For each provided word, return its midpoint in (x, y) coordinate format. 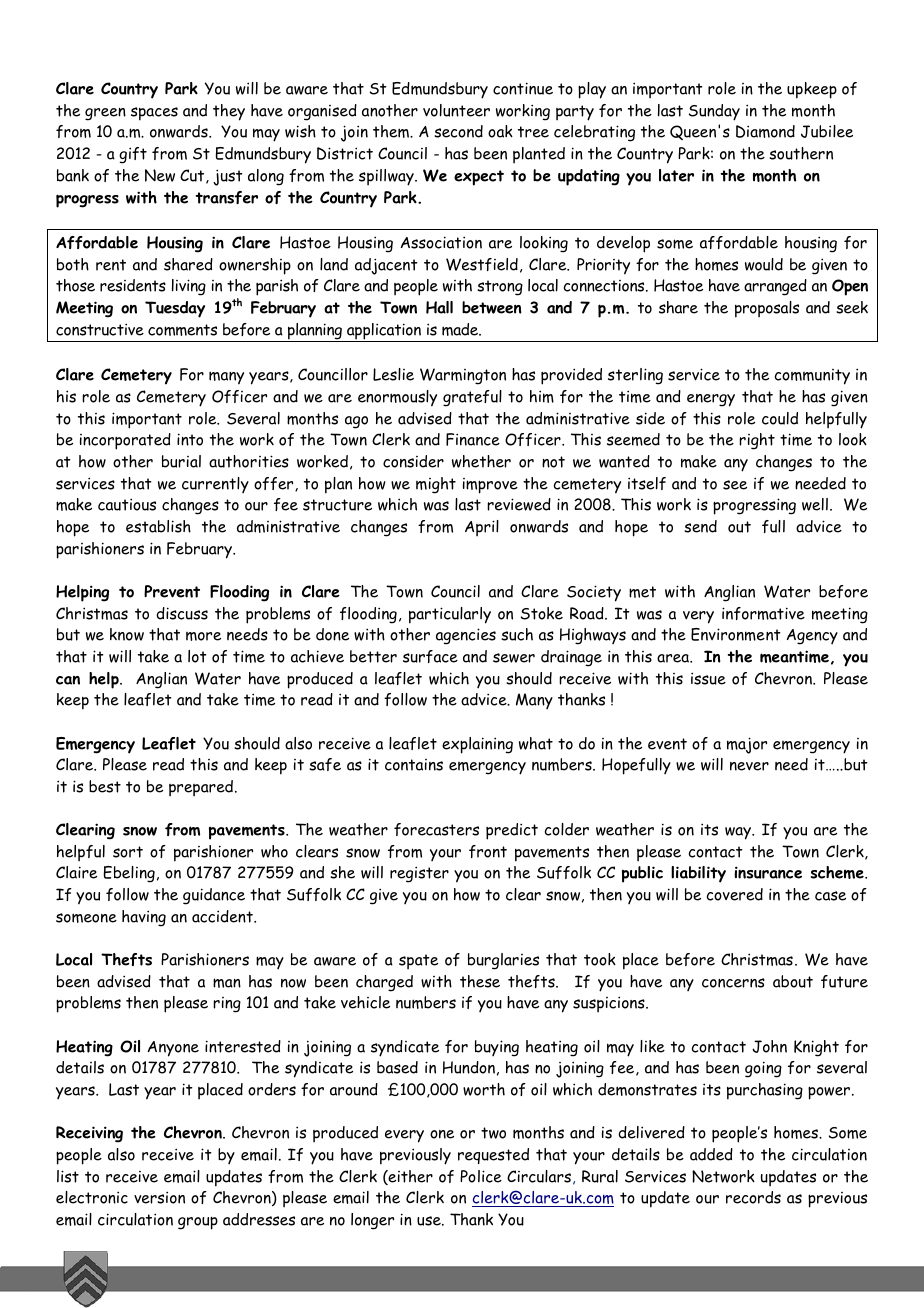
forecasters (436, 829)
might (436, 485)
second (458, 131)
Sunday (714, 112)
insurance (768, 872)
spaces (154, 114)
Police (481, 1176)
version (159, 1197)
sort (128, 852)
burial (181, 461)
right (757, 441)
